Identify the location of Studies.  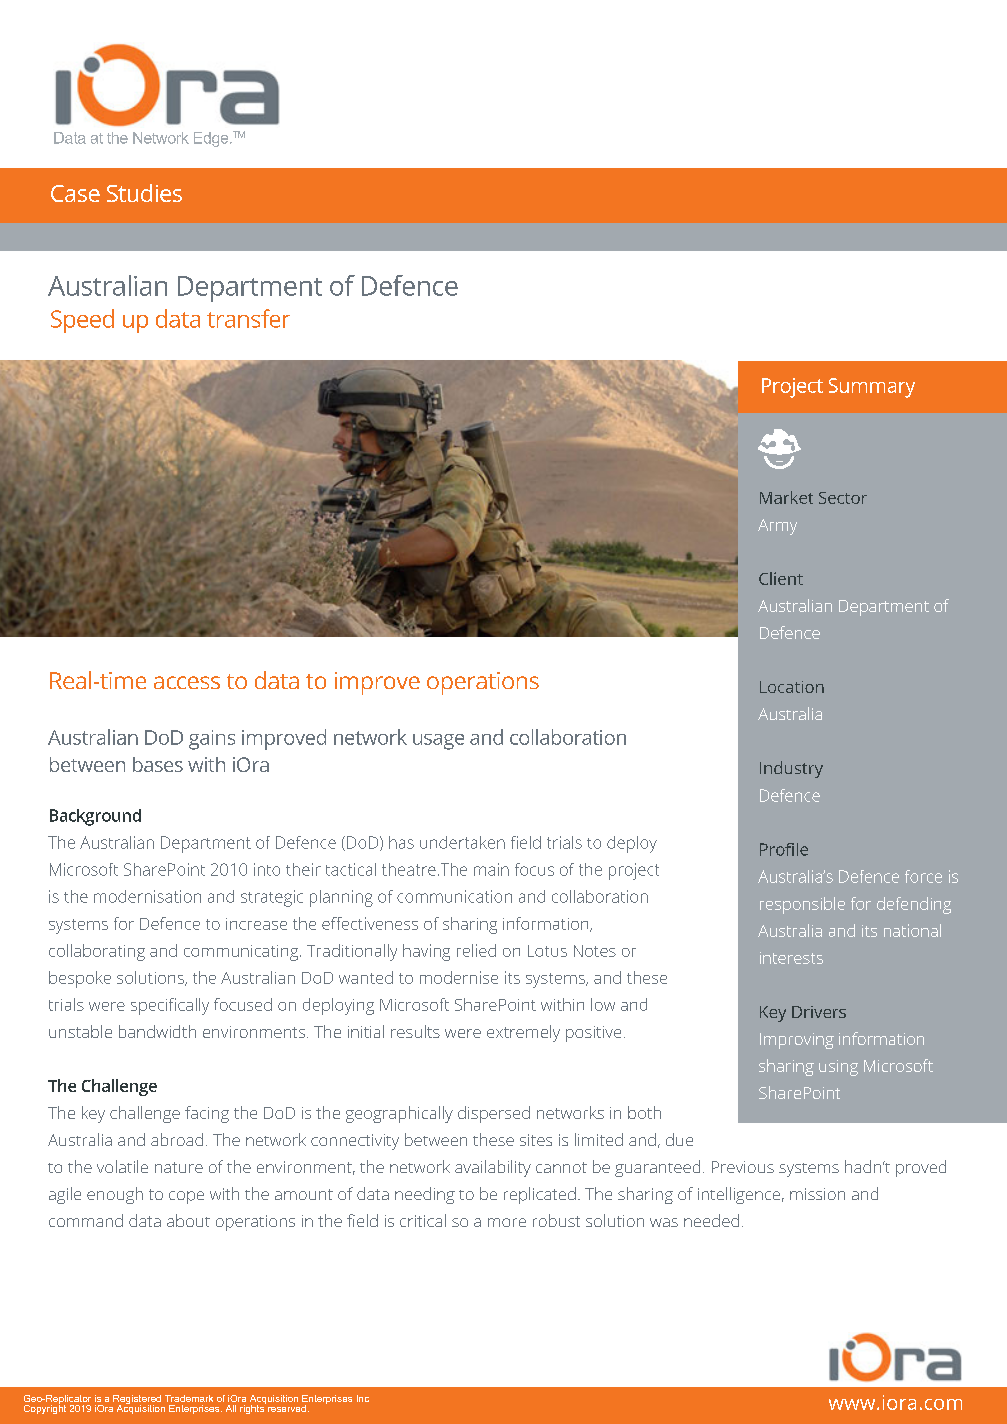
(144, 193).
